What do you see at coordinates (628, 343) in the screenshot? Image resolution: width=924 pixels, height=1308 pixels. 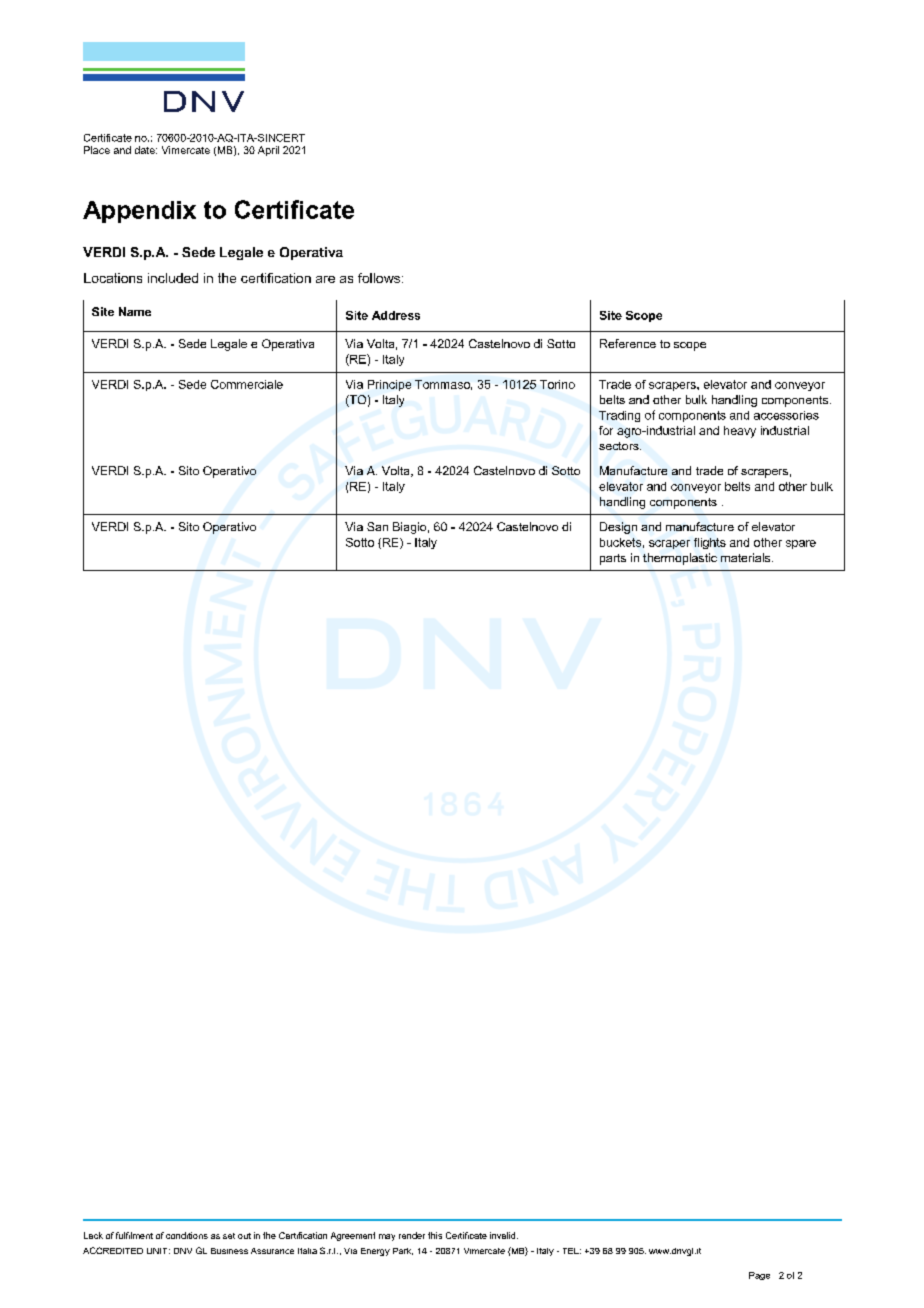 I see `Reference` at bounding box center [628, 343].
